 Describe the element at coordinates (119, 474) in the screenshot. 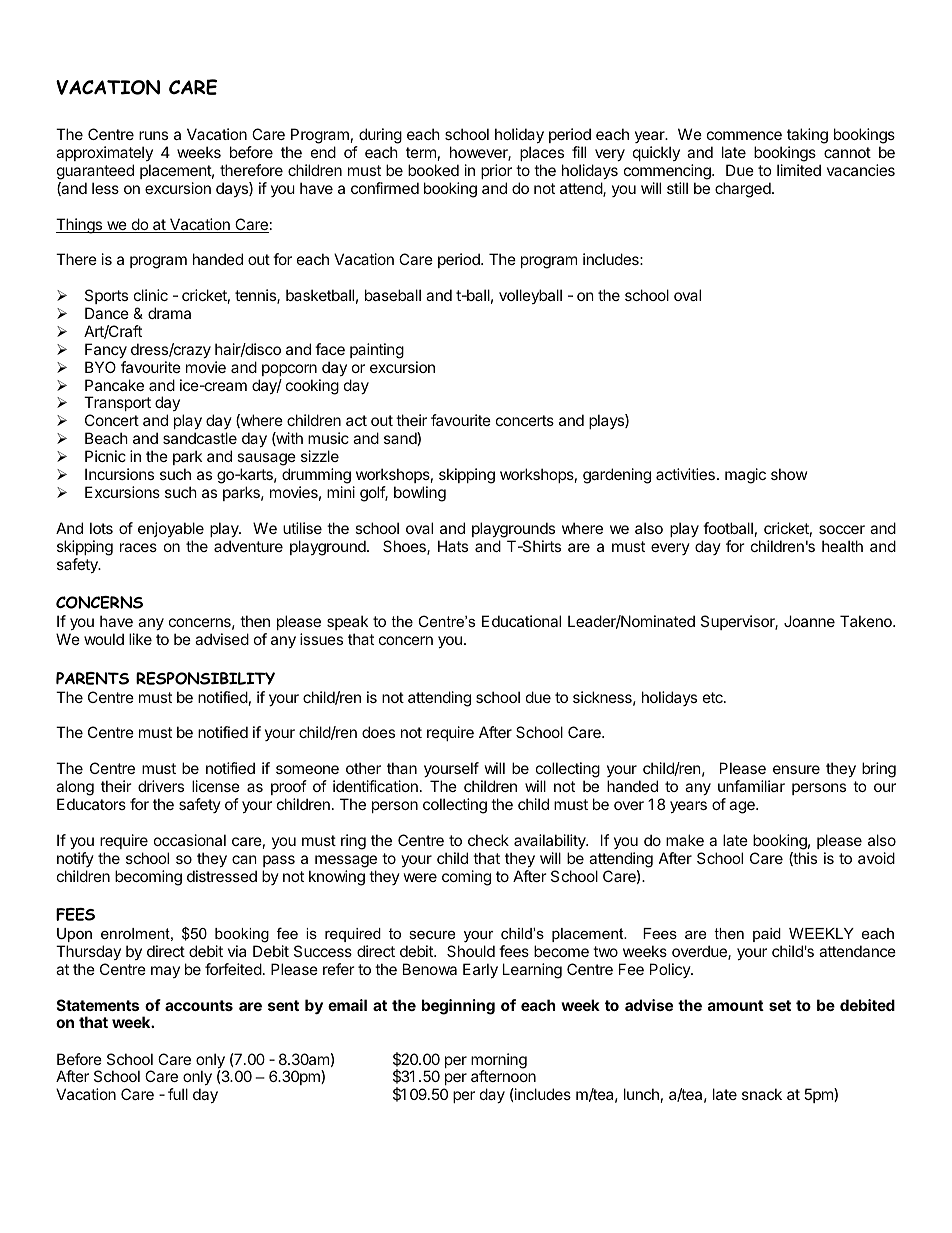

I see `Incursions` at that location.
